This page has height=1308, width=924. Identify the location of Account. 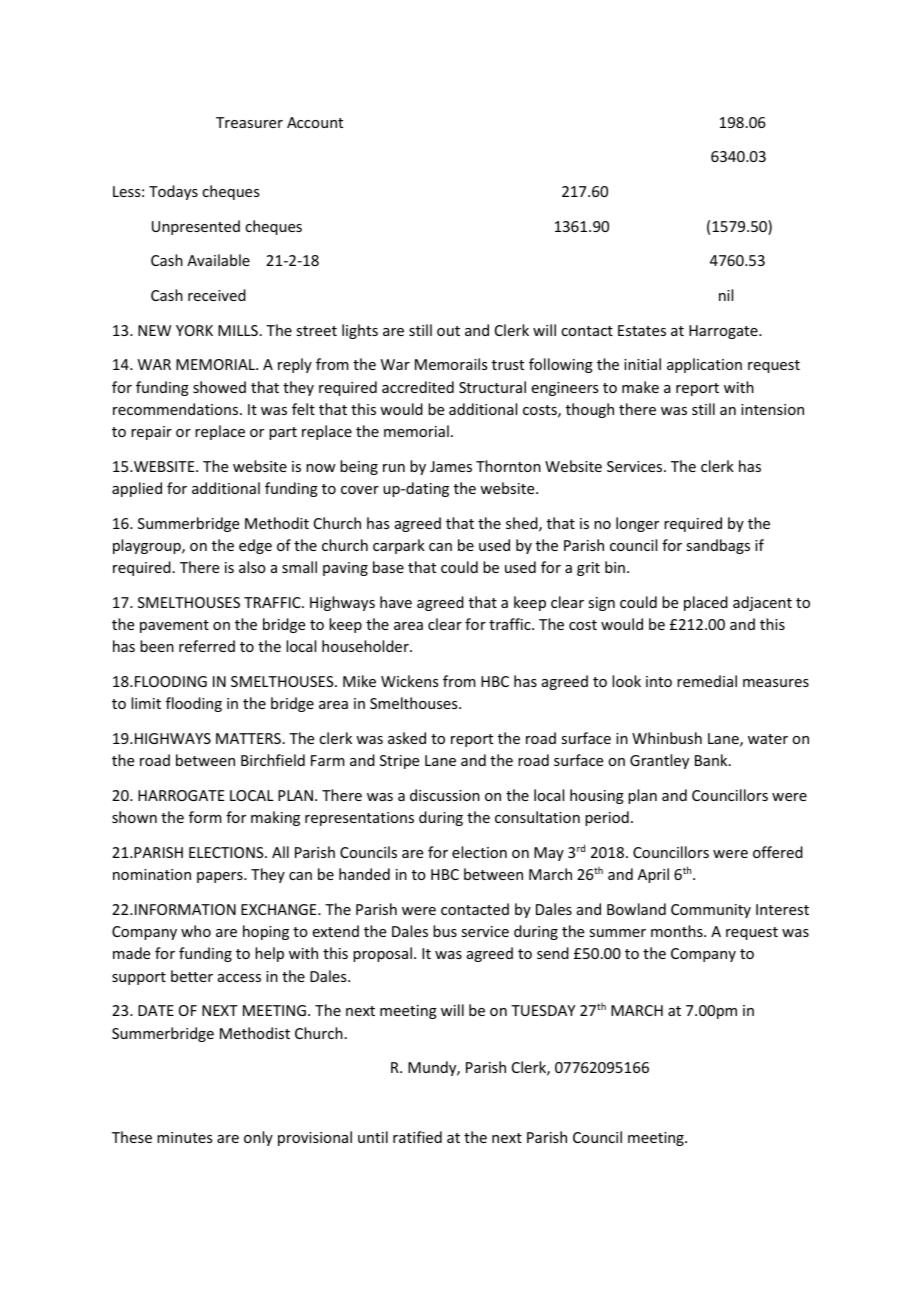
(315, 122).
